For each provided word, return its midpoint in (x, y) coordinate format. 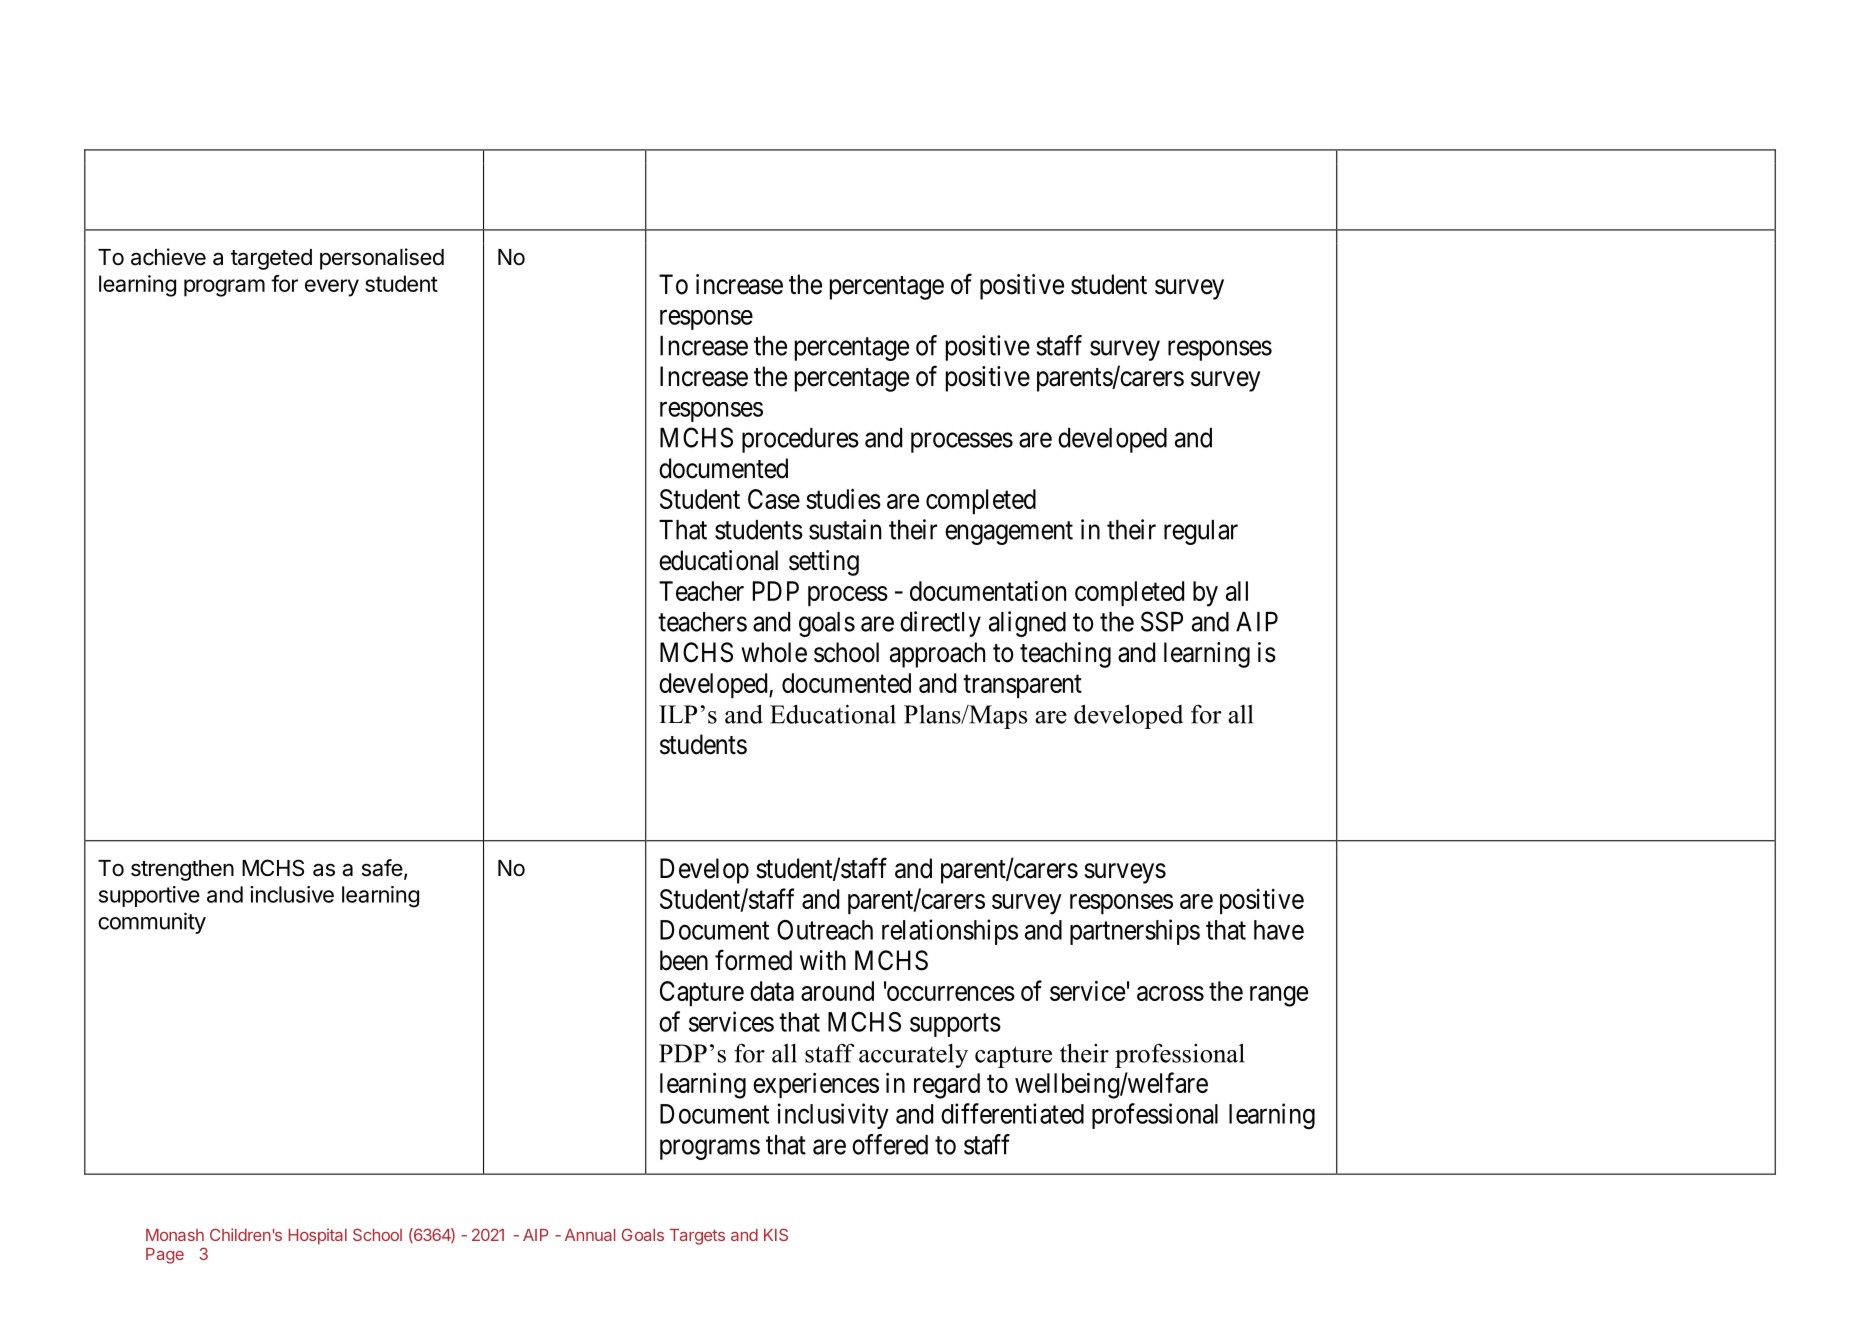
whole (774, 652)
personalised (382, 259)
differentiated (1012, 1113)
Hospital (318, 1236)
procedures (800, 440)
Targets (697, 1237)
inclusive (292, 894)
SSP (1162, 621)
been (684, 960)
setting (824, 563)
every (332, 288)
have (1279, 930)
